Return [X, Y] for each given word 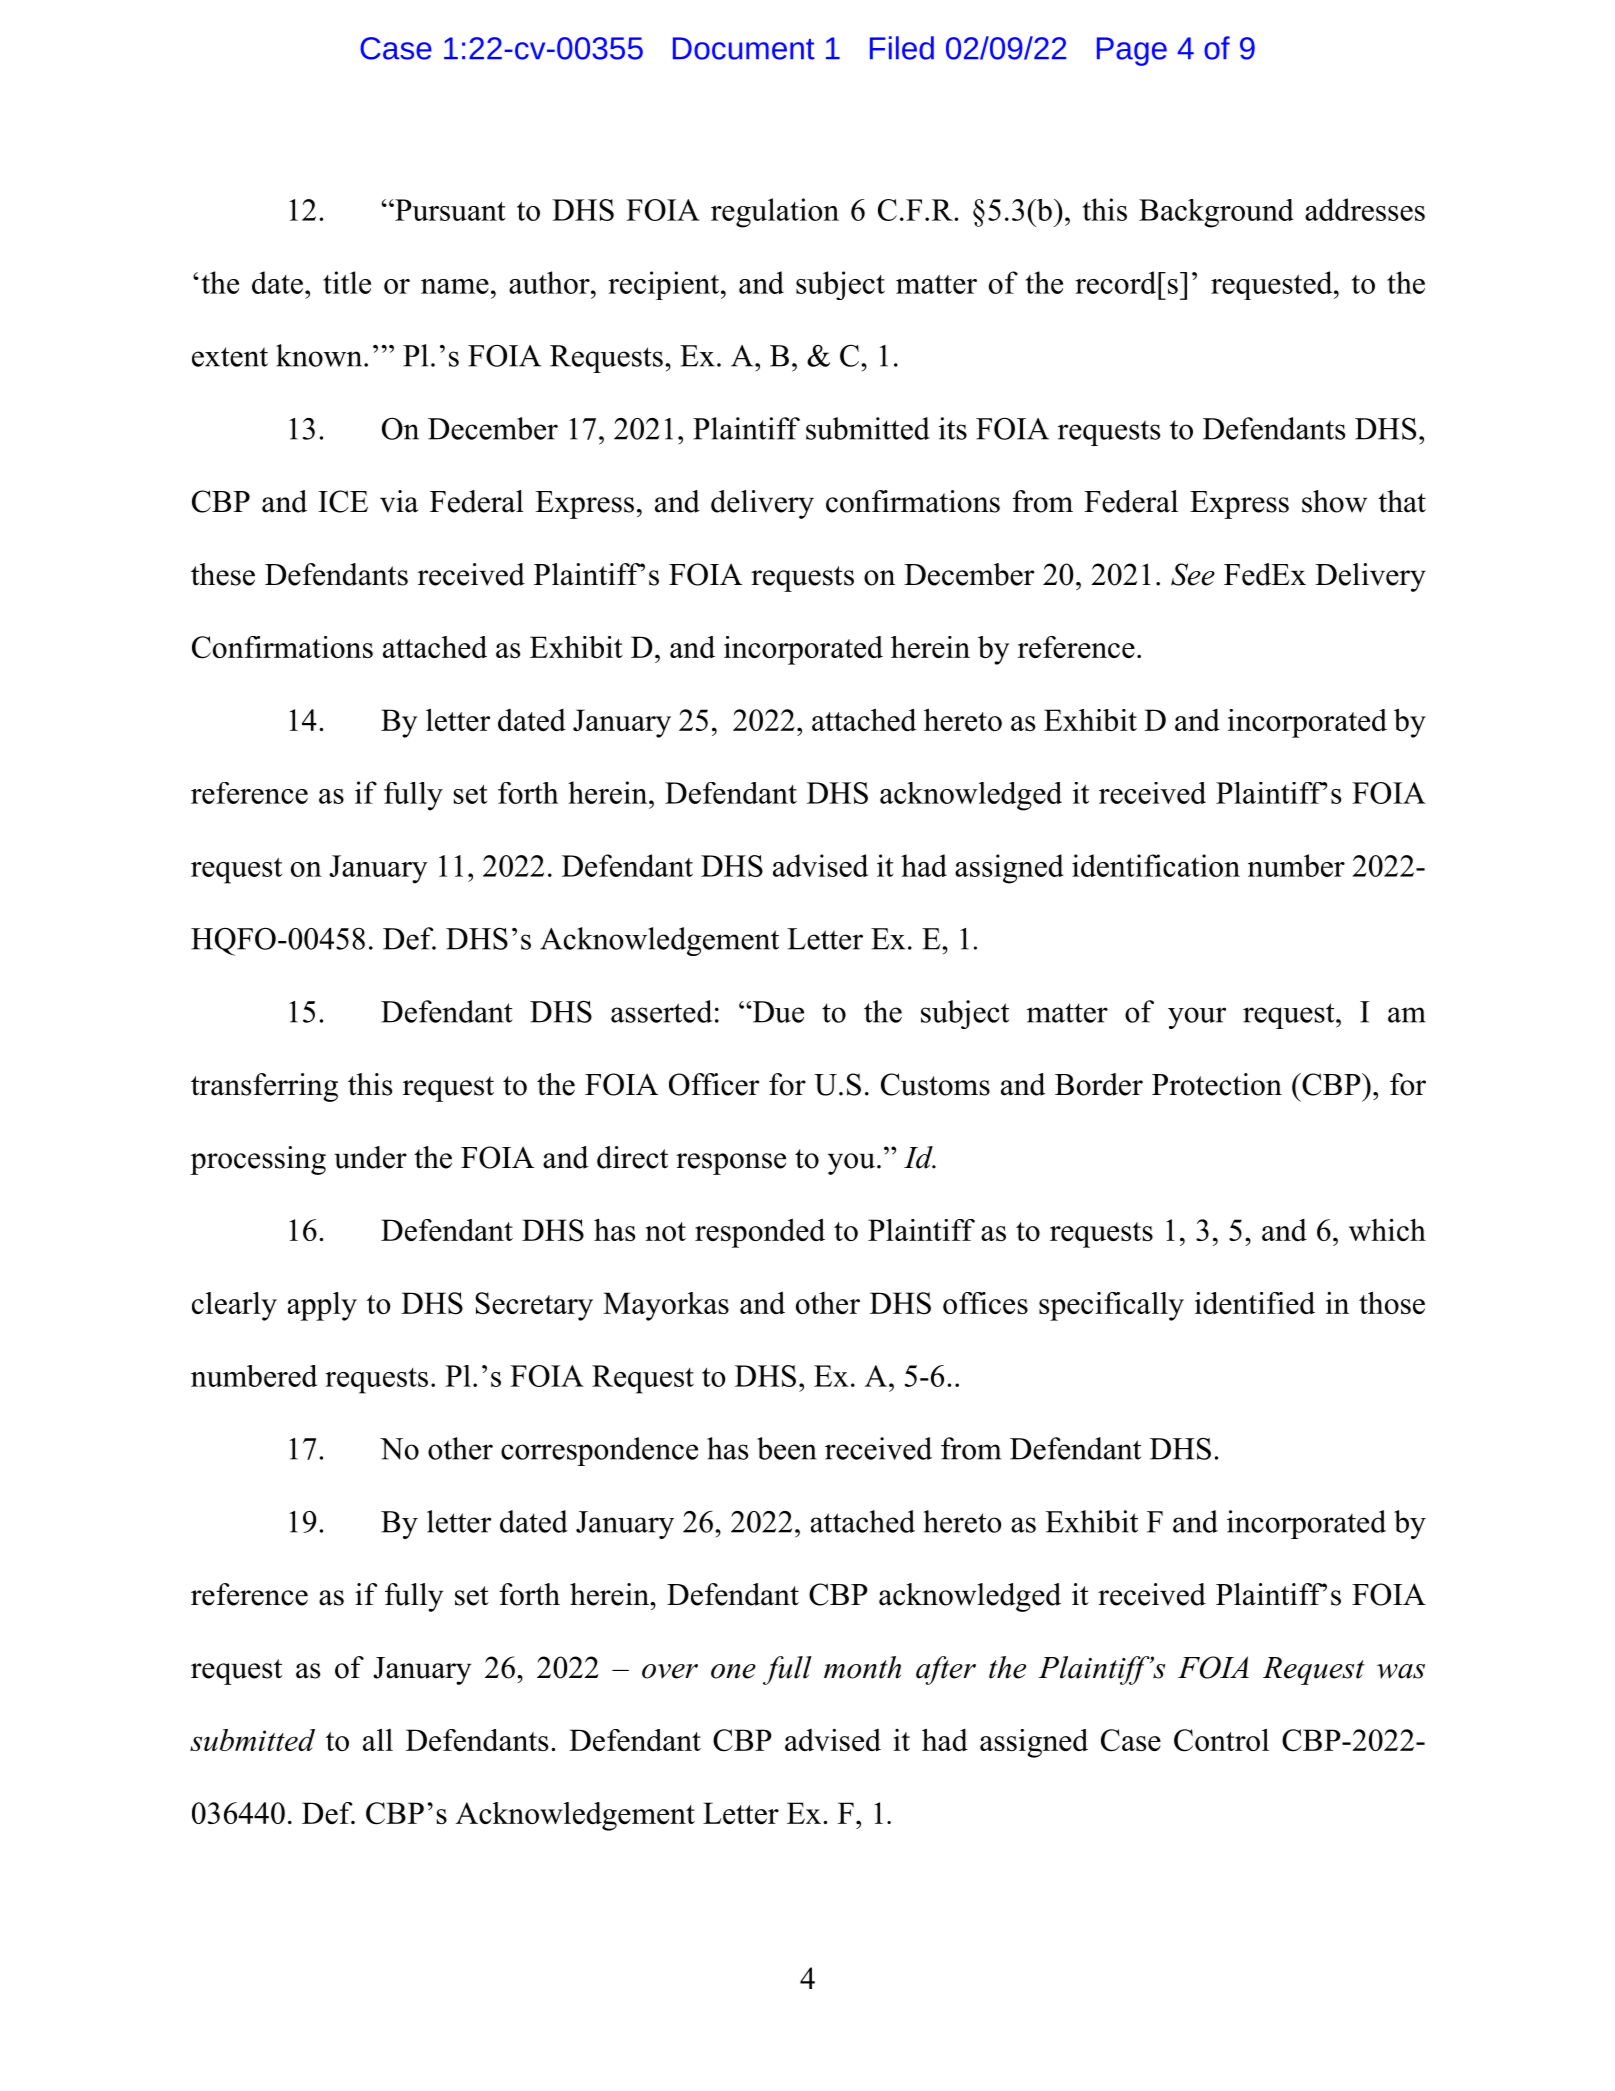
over [670, 1671]
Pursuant [449, 210]
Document [744, 48]
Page [1132, 51]
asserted [661, 1011]
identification [1156, 865]
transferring [264, 1087]
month [862, 1667]
